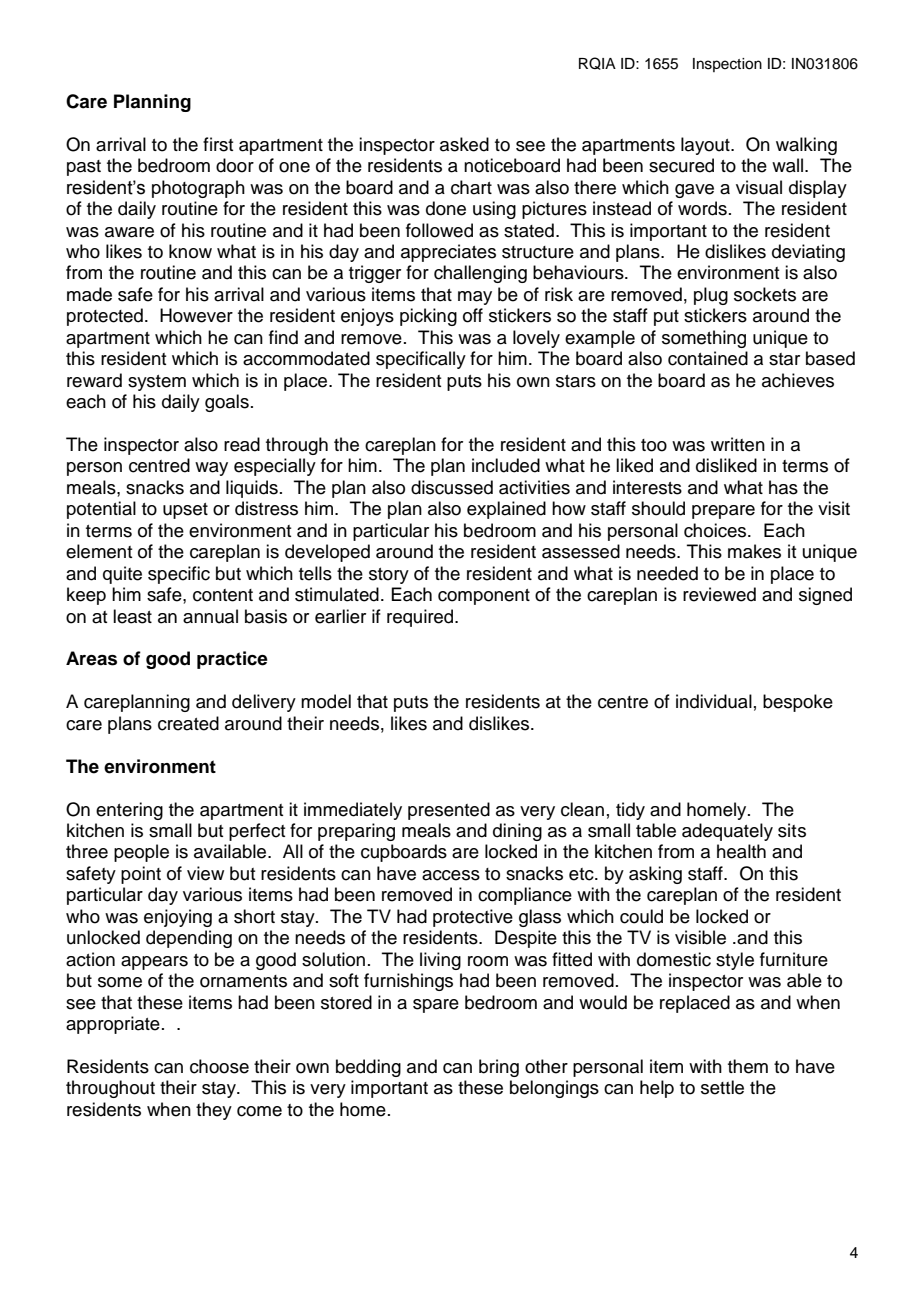 The height and width of the image is (1308, 924). Describe the element at coordinates (218, 144) in the image. I see `first` at that location.
